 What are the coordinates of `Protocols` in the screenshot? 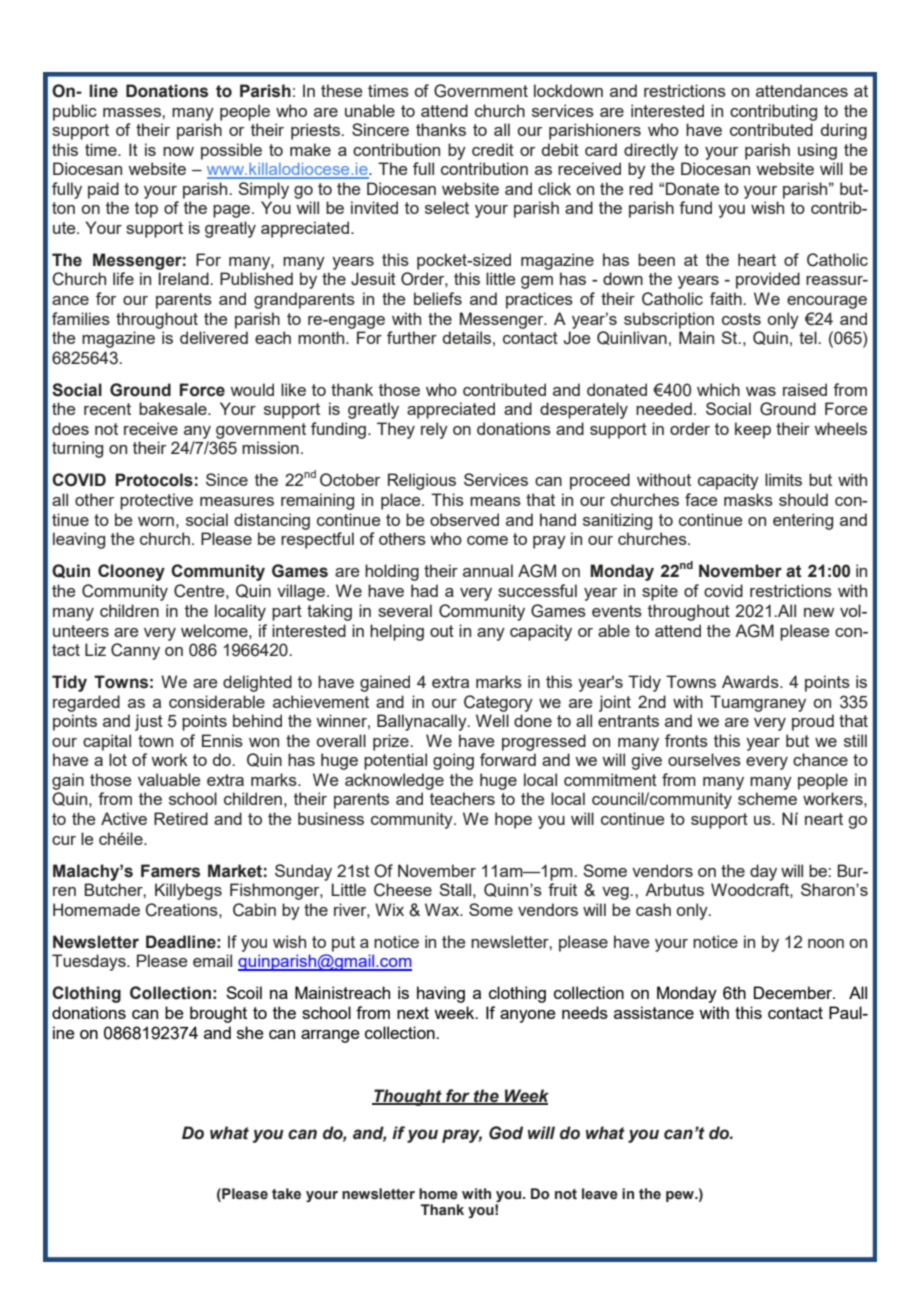 It's located at (154, 480).
